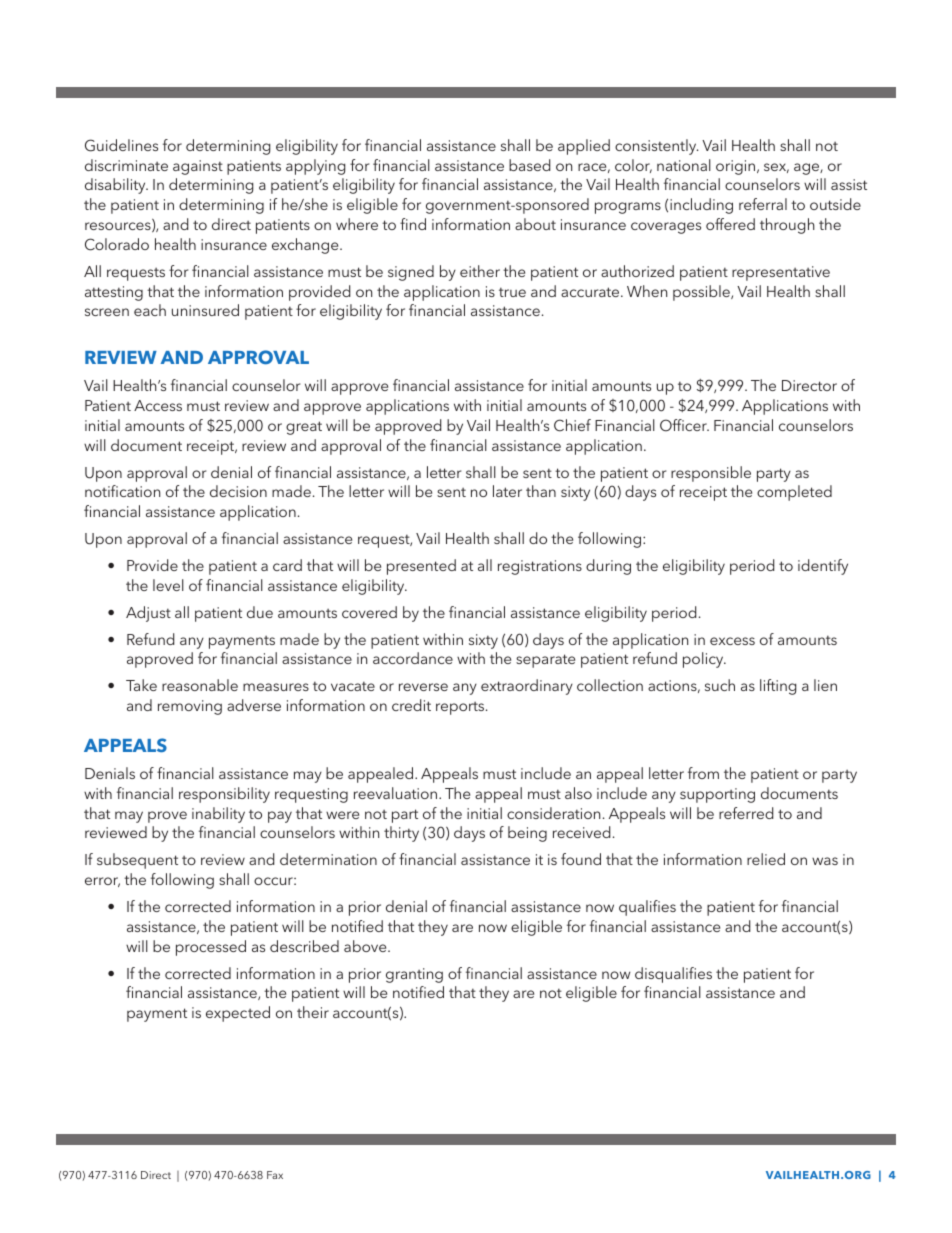 This page has width=952, height=1233. What do you see at coordinates (313, 1012) in the page?
I see `their` at bounding box center [313, 1012].
